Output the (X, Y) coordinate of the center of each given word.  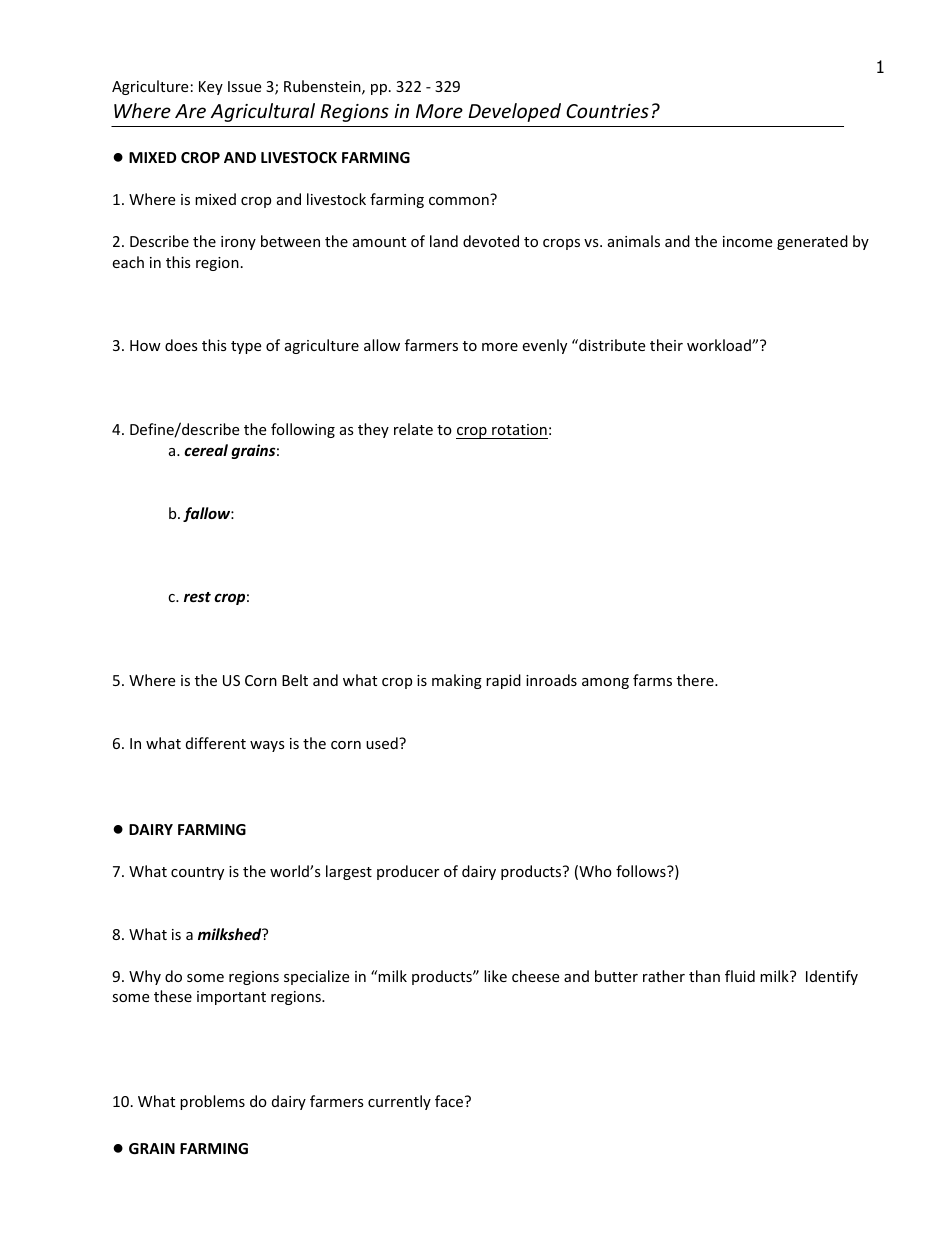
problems (212, 1102)
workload (720, 345)
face (450, 1101)
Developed (514, 112)
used (383, 743)
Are (190, 111)
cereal (206, 450)
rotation (519, 429)
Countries (607, 111)
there (696, 680)
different (216, 743)
